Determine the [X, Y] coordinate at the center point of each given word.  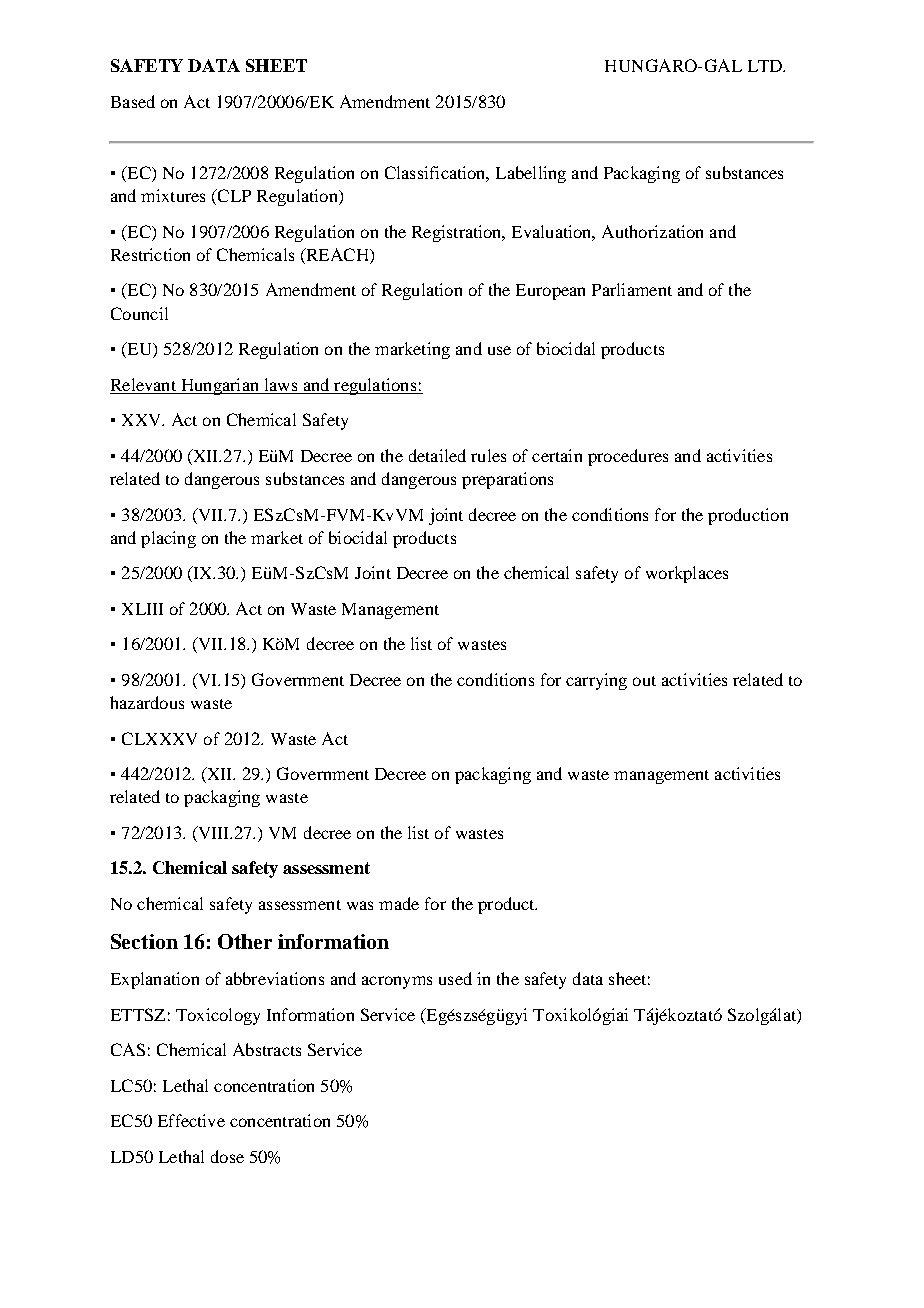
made [399, 903]
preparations [507, 480]
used [455, 978]
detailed [437, 455]
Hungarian [220, 386]
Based [133, 101]
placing [168, 539]
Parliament [632, 289]
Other [245, 941]
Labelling [531, 174]
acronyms [397, 982]
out [644, 681]
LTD [766, 66]
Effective [191, 1120]
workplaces [687, 574]
